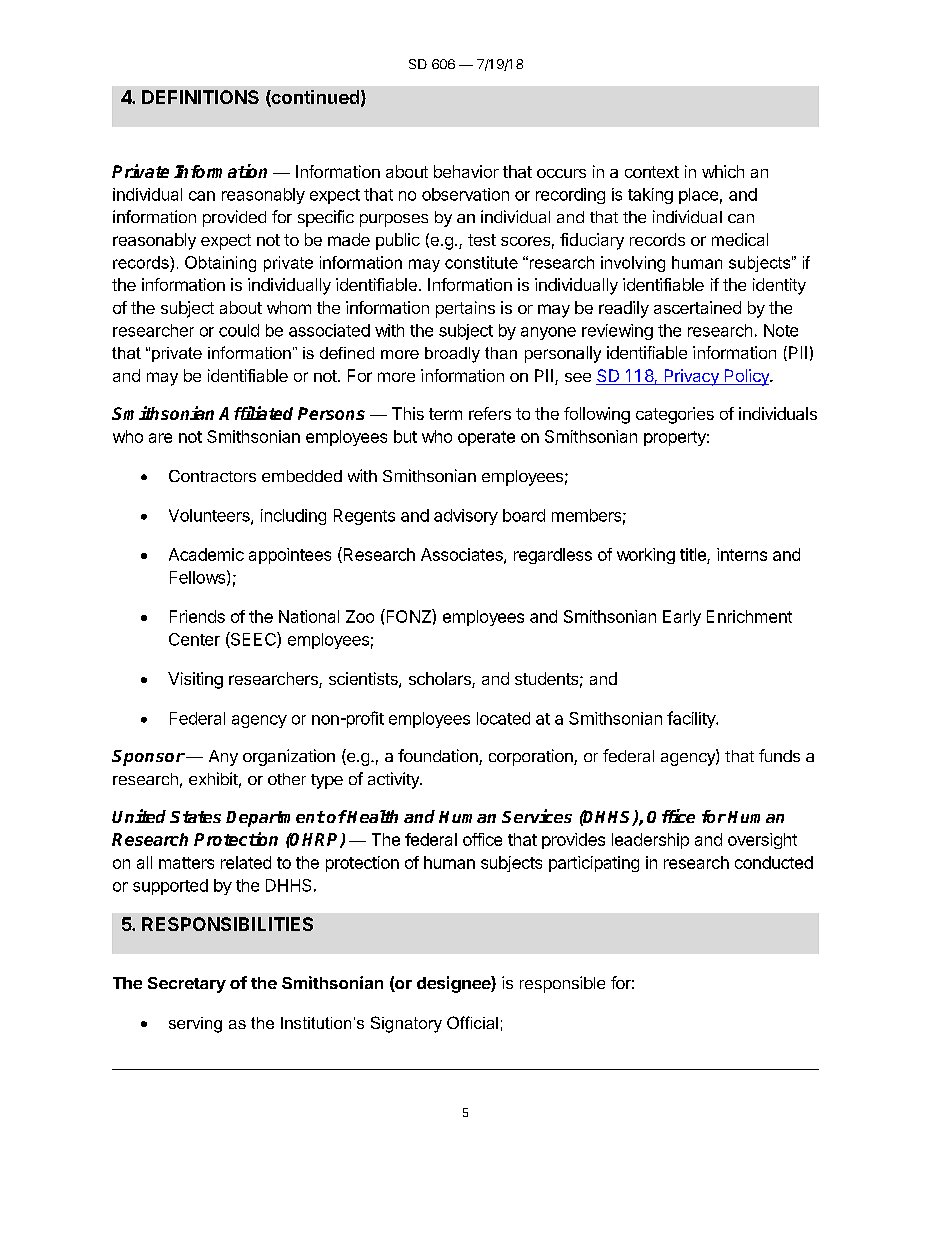  I want to click on responsible, so click(562, 984).
